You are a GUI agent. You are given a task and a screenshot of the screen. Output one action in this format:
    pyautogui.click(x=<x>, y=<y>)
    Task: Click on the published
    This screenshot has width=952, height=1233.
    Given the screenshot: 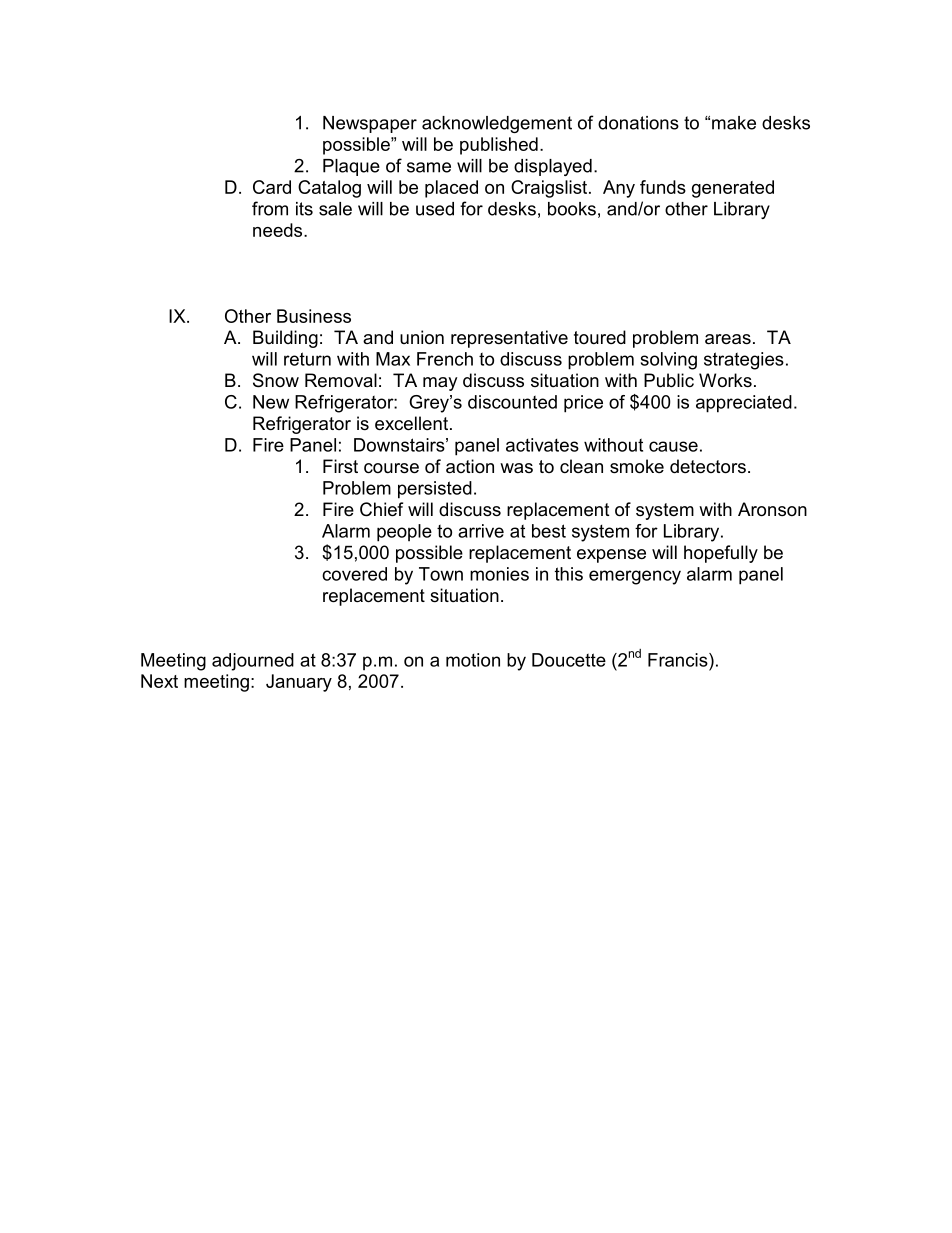 What is the action you would take?
    pyautogui.click(x=499, y=146)
